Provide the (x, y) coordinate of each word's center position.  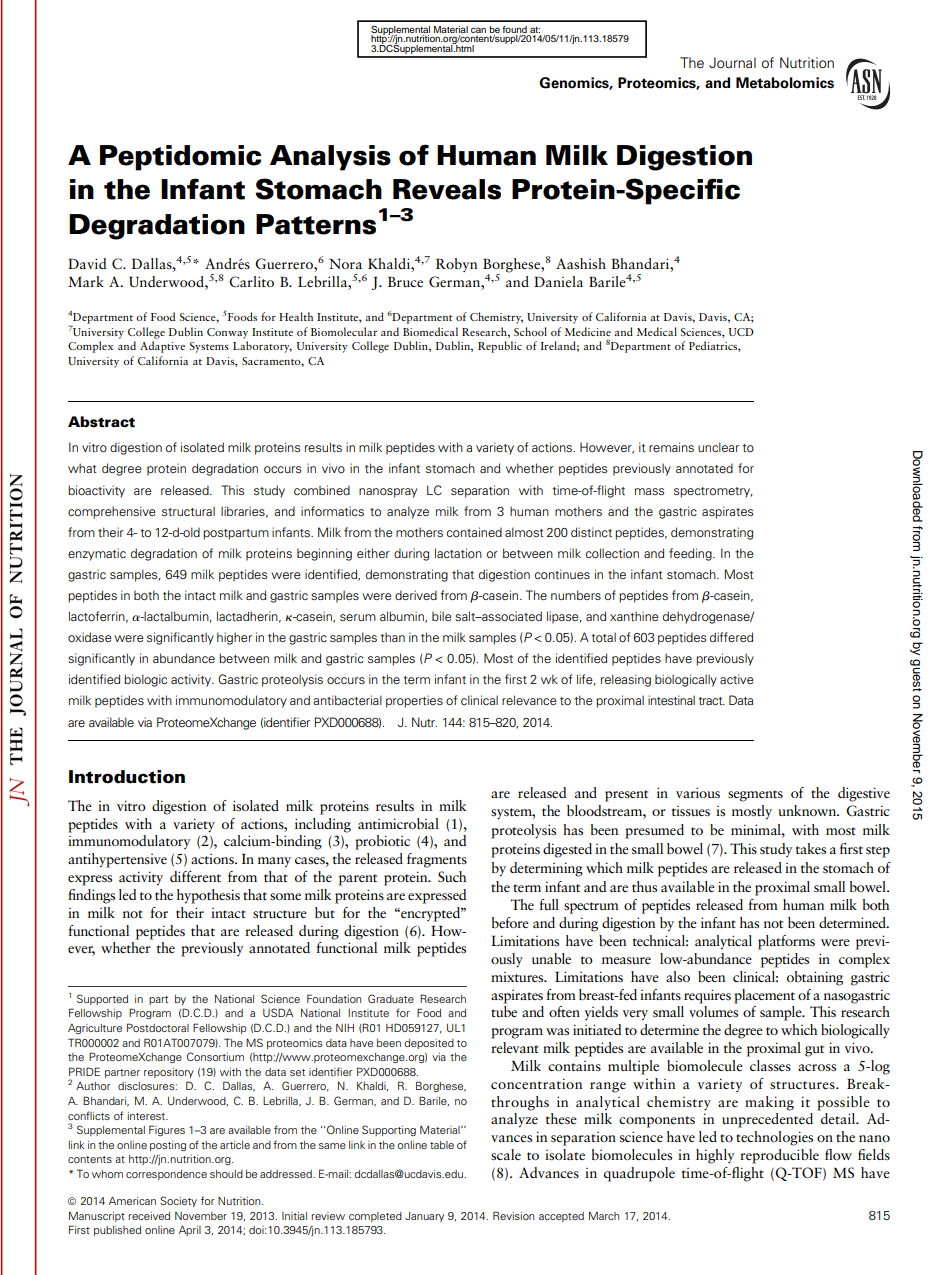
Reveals (447, 189)
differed (731, 637)
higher (234, 638)
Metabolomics (785, 83)
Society (178, 1201)
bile (442, 616)
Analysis (330, 158)
